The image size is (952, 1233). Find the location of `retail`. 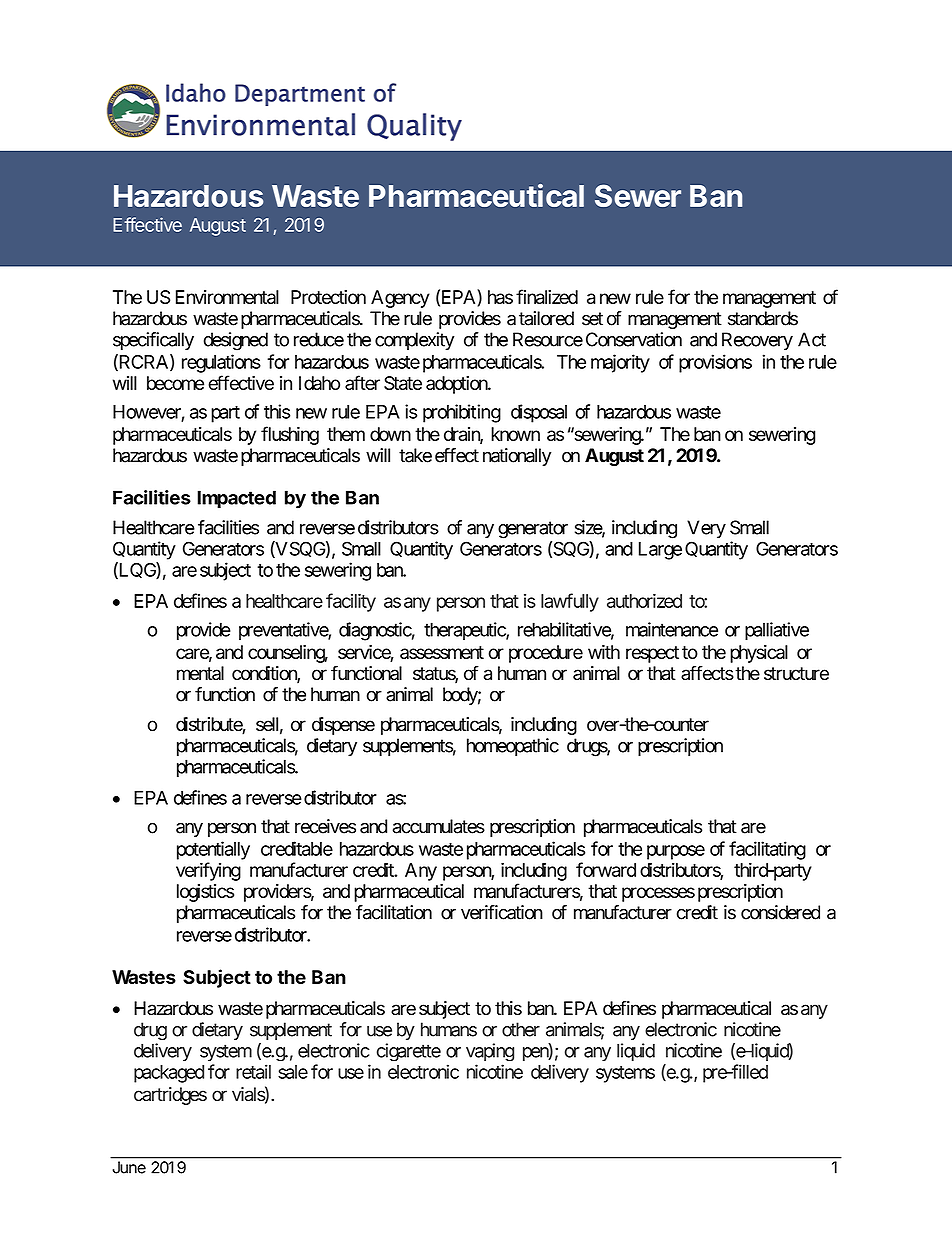

retail is located at coordinates (253, 1071).
